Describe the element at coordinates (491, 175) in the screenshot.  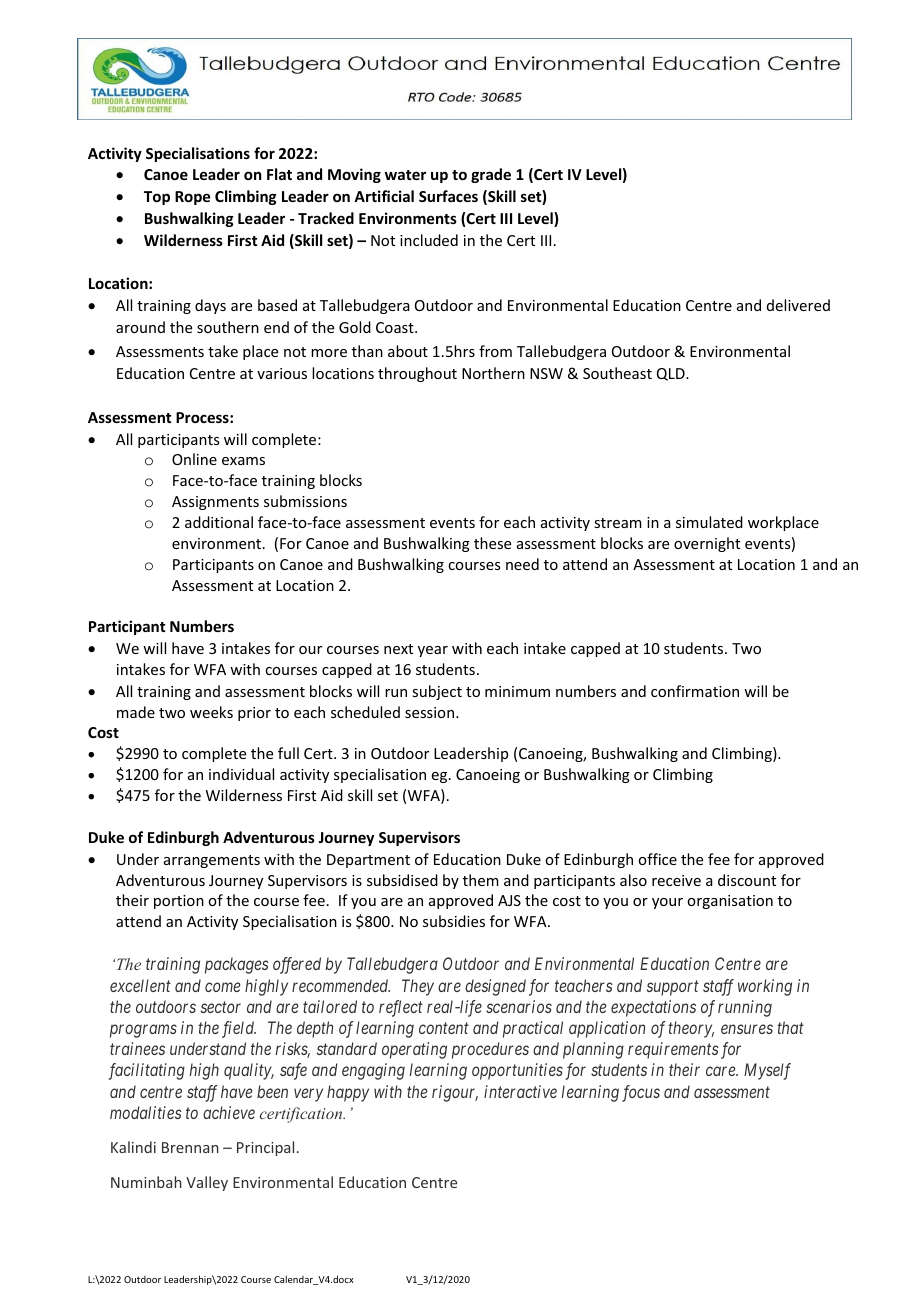
I see `grade` at that location.
